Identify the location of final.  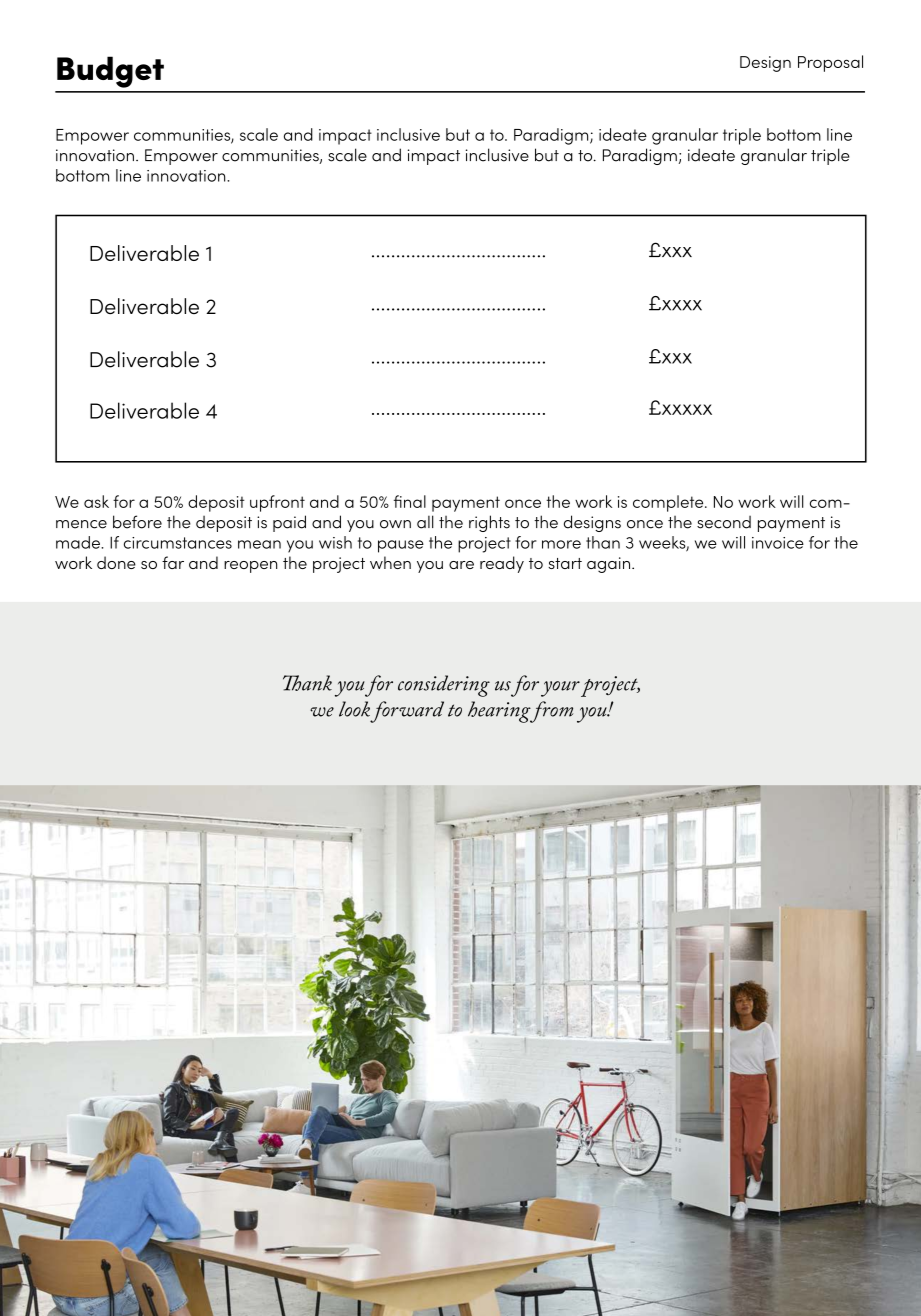
(410, 501).
